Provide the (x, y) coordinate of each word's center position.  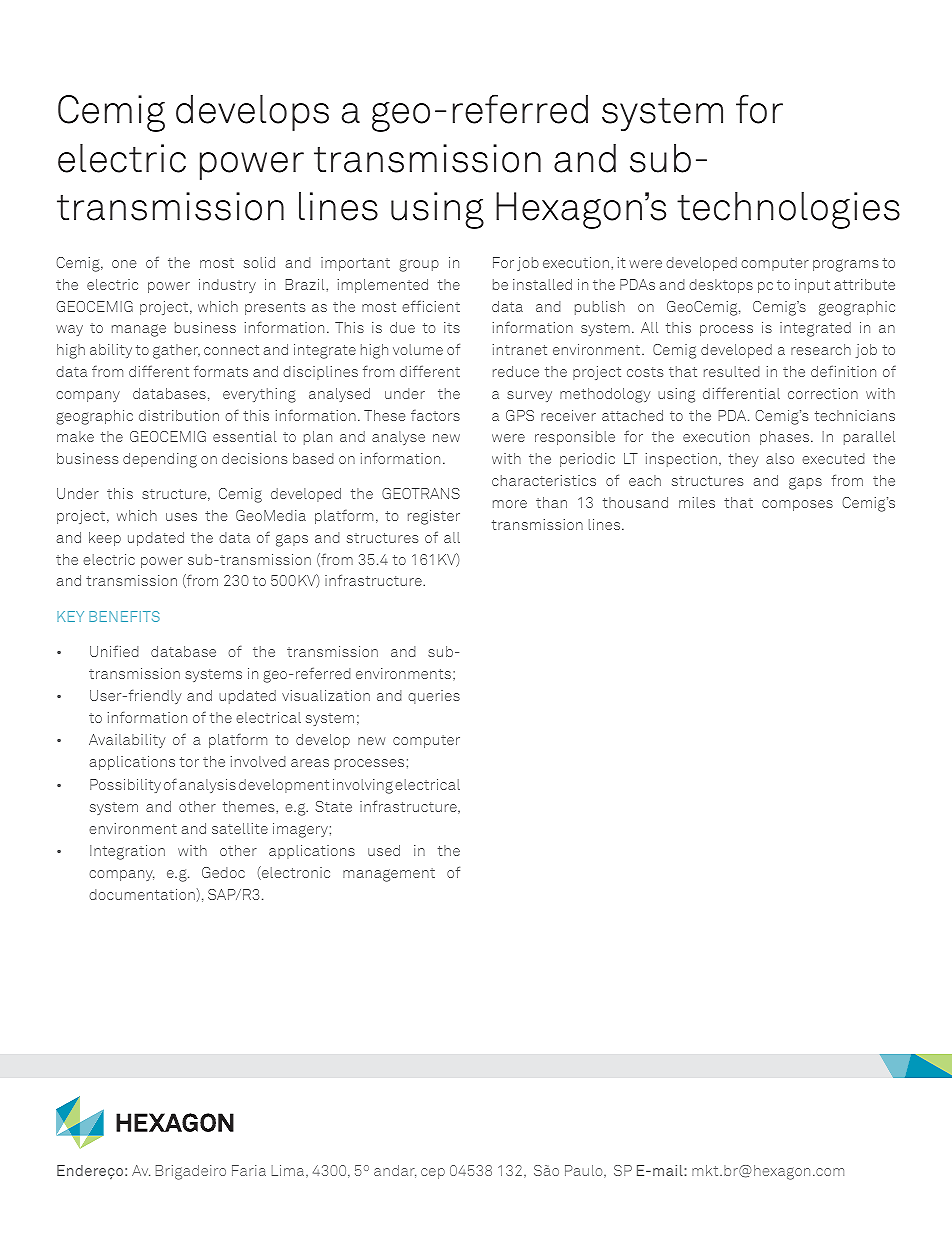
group (419, 266)
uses (181, 517)
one (124, 264)
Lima (289, 1171)
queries (434, 697)
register (434, 517)
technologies (788, 210)
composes (797, 505)
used (384, 850)
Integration (127, 852)
